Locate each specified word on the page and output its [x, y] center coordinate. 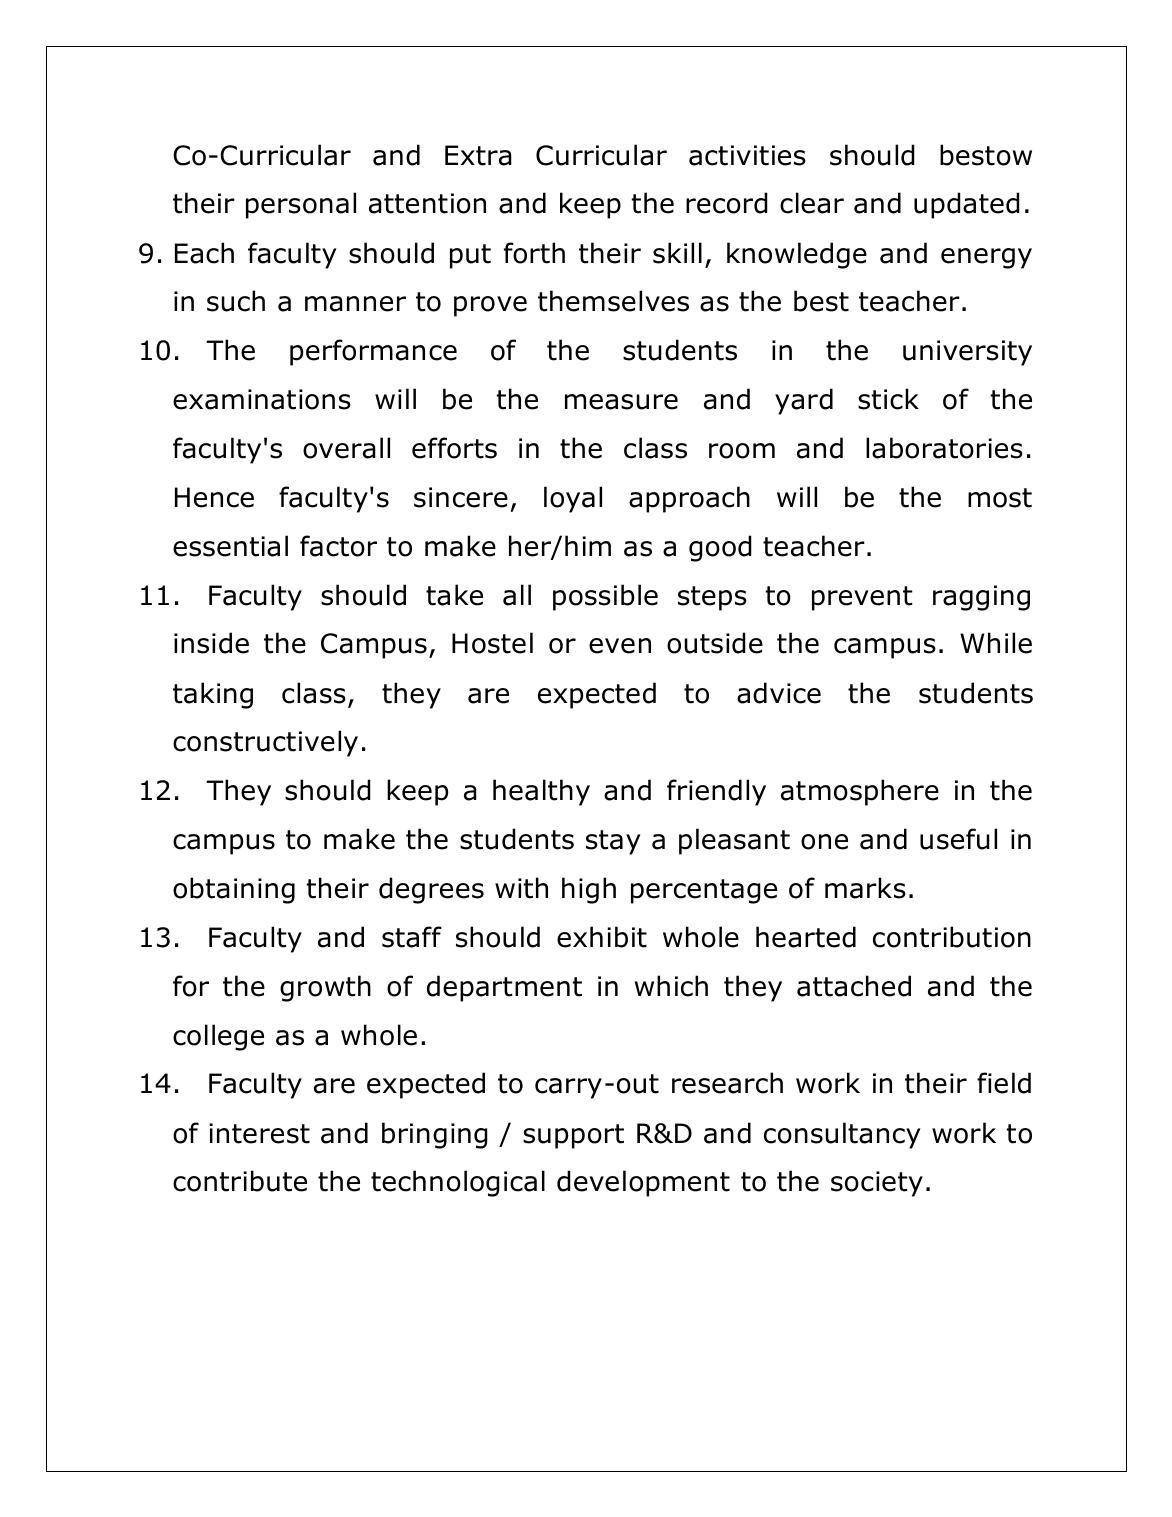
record [727, 203]
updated [967, 205]
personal [301, 205]
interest [259, 1133]
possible [605, 597]
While [996, 643]
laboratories [944, 448]
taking [213, 695]
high [589, 890]
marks [865, 888]
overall [346, 448]
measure [621, 402]
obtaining [234, 890]
